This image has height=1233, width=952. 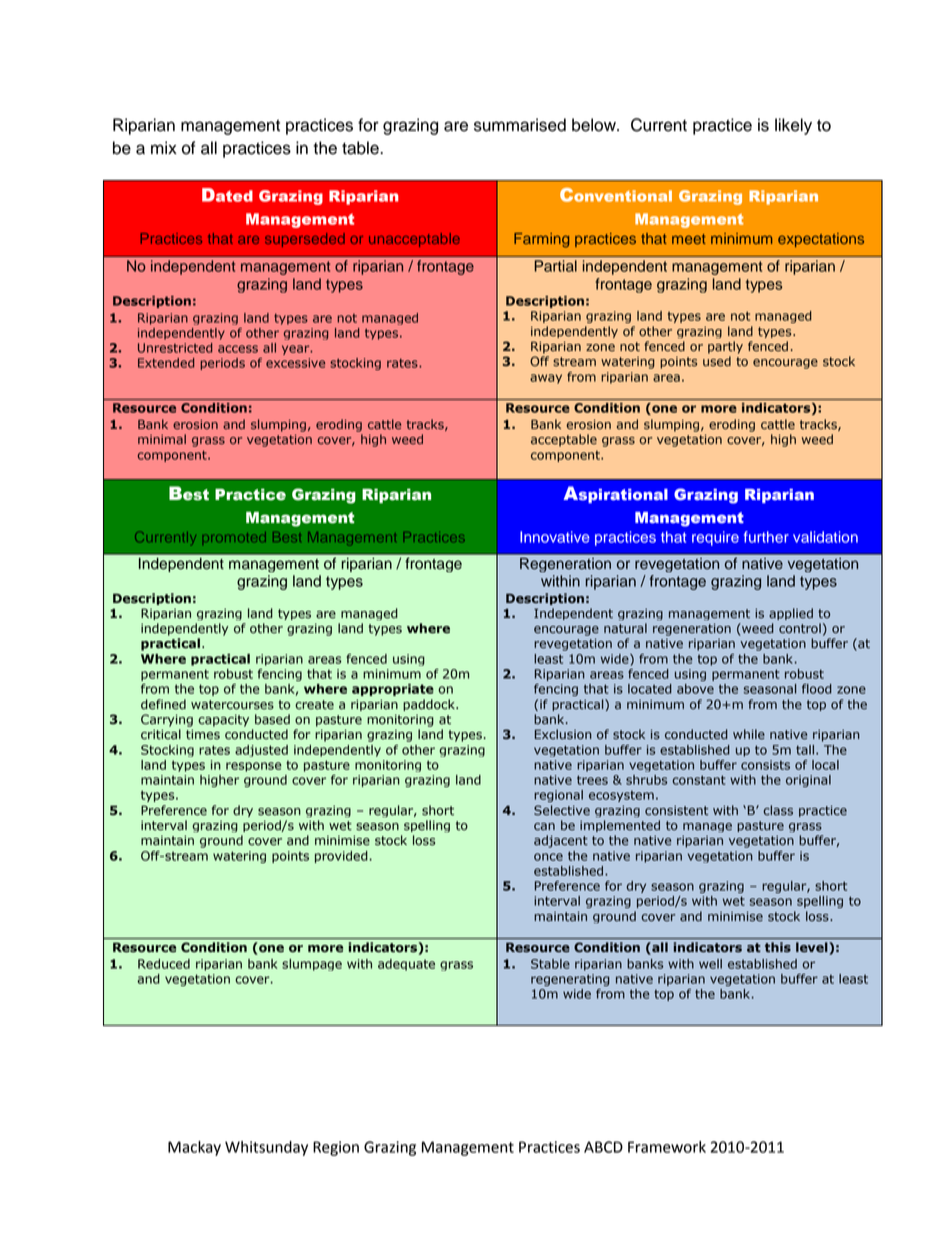 What do you see at coordinates (791, 614) in the image?
I see `applied` at bounding box center [791, 614].
